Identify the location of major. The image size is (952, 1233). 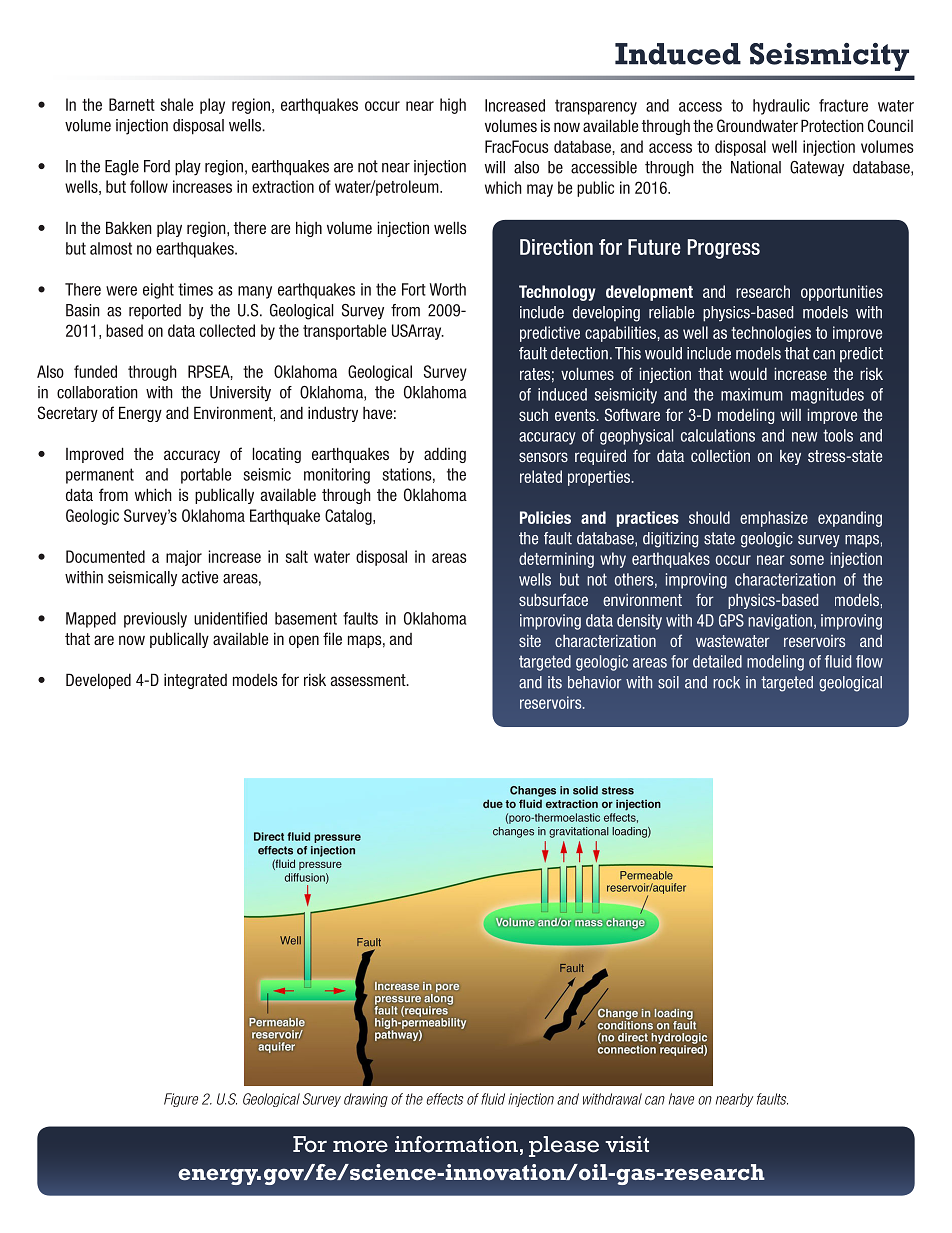
(184, 558).
